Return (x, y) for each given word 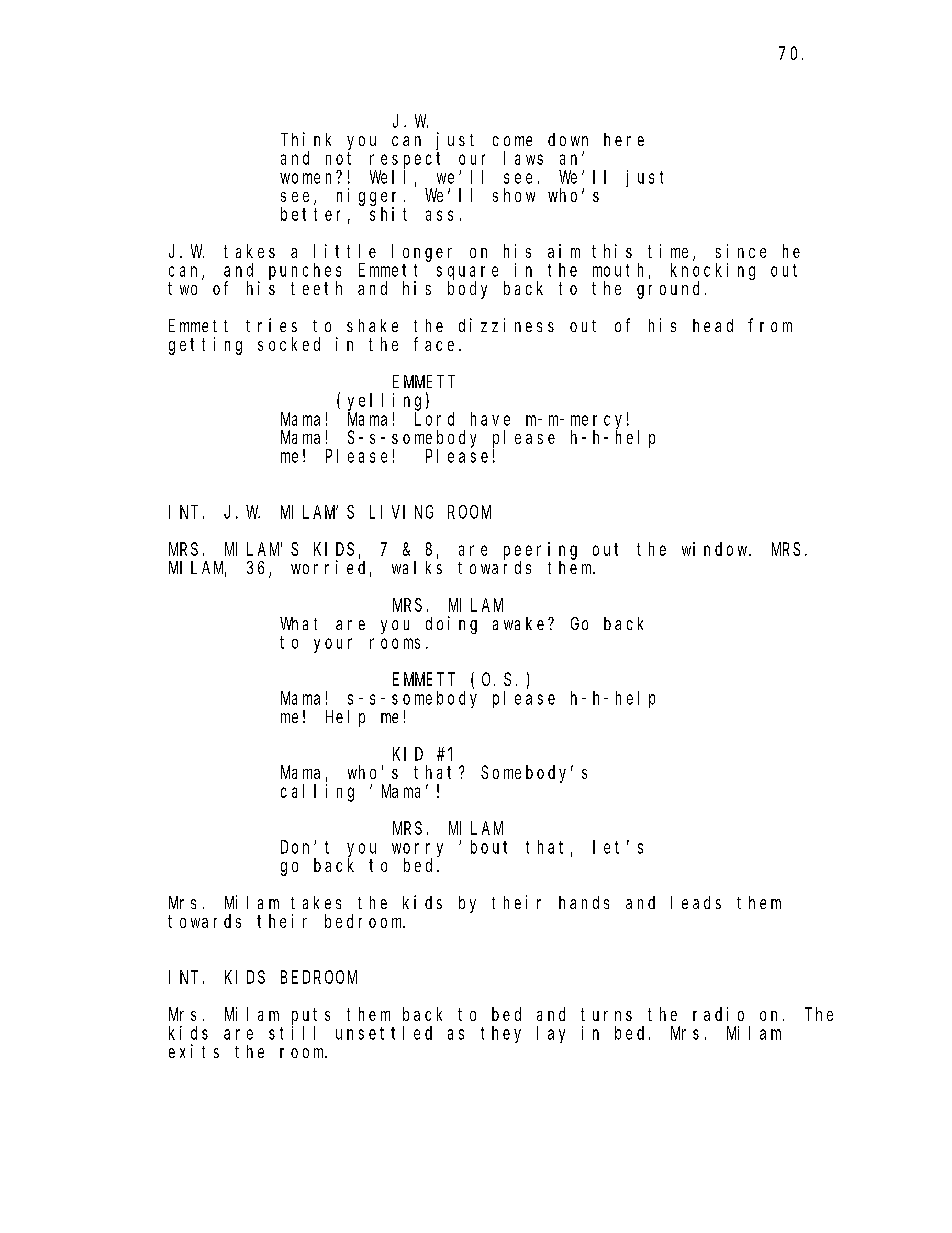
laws (523, 158)
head (713, 325)
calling (317, 793)
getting (205, 346)
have (490, 419)
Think (306, 139)
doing (451, 625)
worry (417, 851)
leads (696, 902)
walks (417, 567)
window (716, 549)
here (624, 139)
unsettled (384, 1033)
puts (311, 1016)
